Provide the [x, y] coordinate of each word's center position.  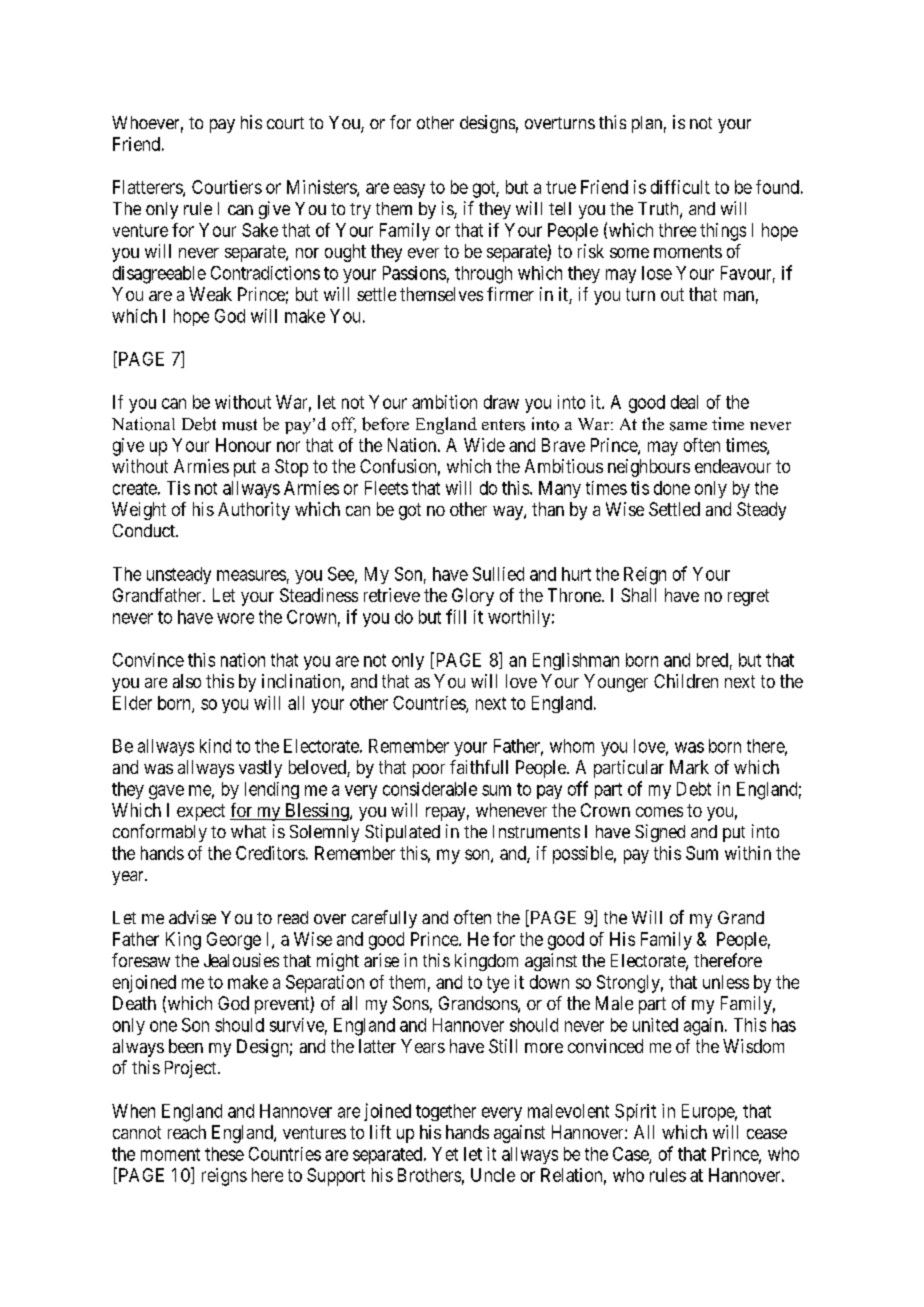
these [224, 1154]
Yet [445, 1154]
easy [409, 190]
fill [456, 616]
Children [686, 681]
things [723, 232]
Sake [260, 230]
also [187, 681]
